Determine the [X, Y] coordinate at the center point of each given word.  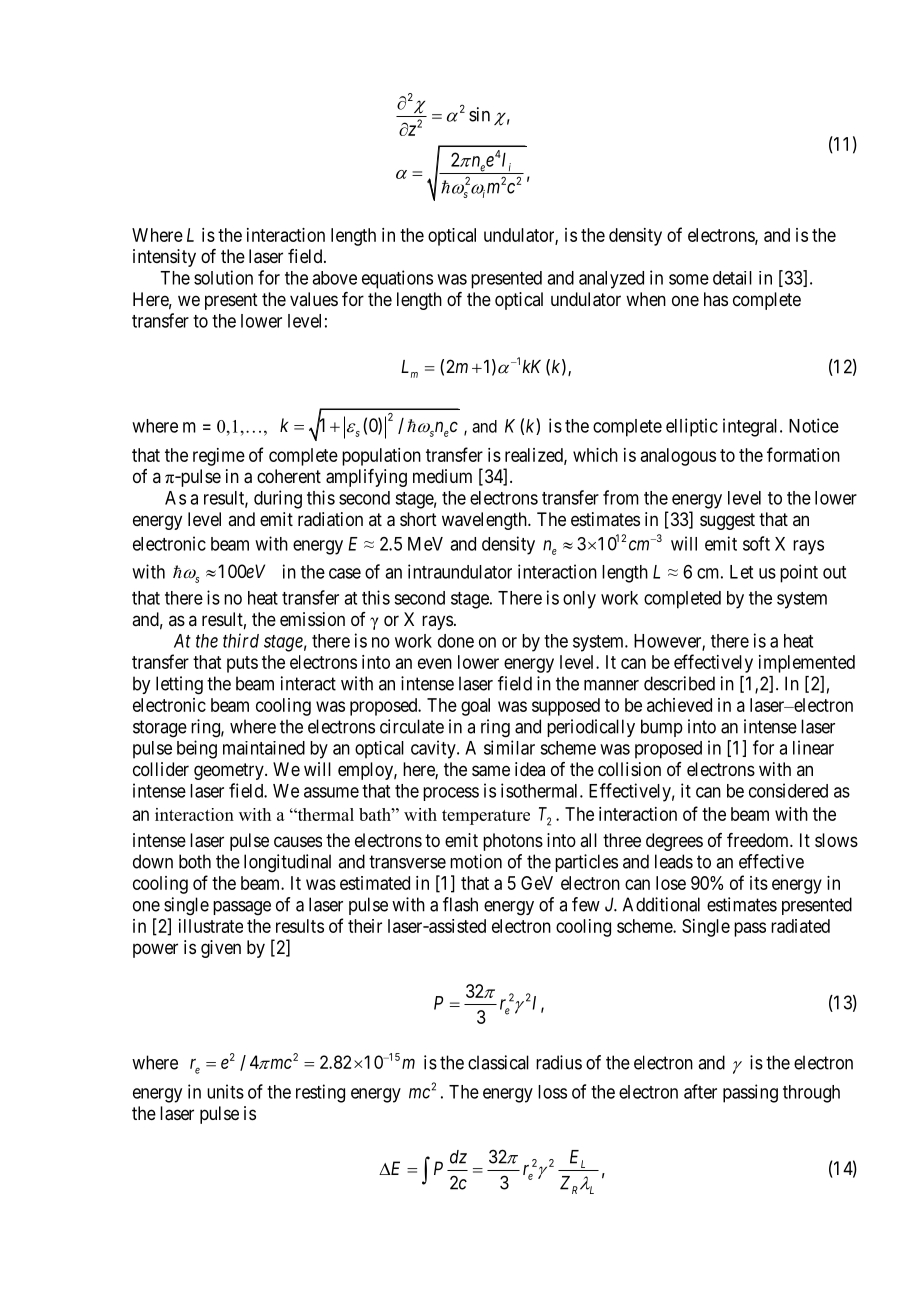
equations [397, 279]
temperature [486, 817]
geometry [230, 771]
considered [788, 790]
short [418, 519]
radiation [330, 519]
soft [756, 543]
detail [732, 278]
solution [223, 277]
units [225, 1091]
